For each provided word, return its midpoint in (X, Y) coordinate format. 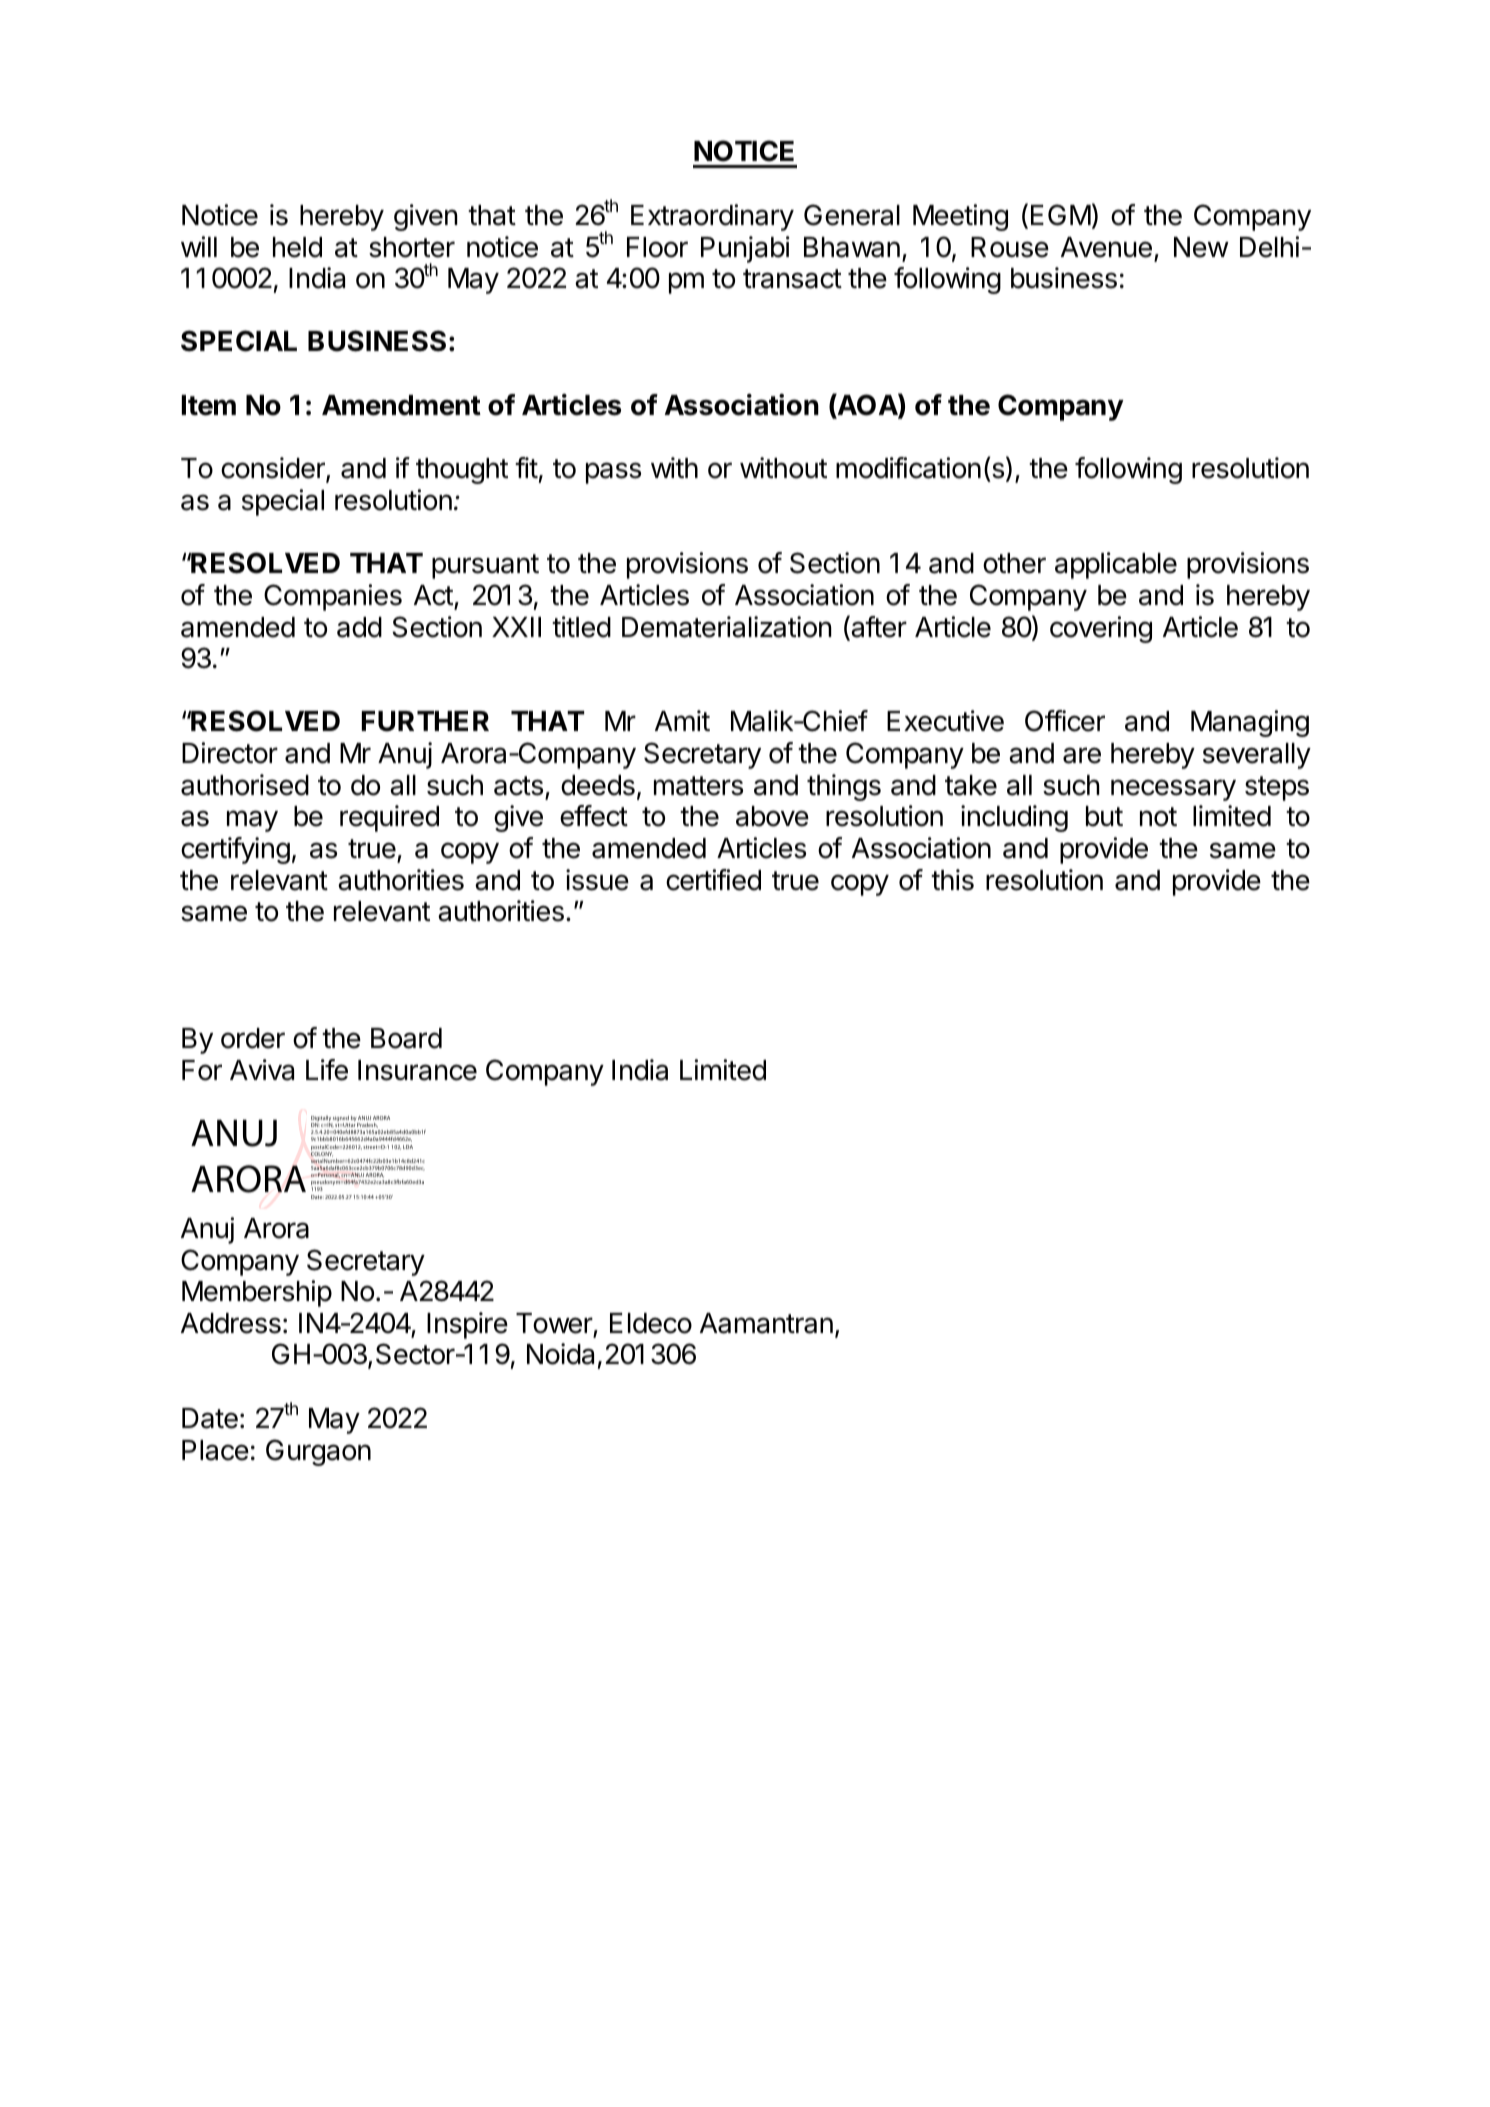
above (772, 816)
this (952, 880)
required (389, 818)
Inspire (467, 1325)
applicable (1116, 565)
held (297, 247)
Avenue (1106, 247)
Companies (333, 597)
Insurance (417, 1070)
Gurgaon (318, 1452)
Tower (554, 1323)
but (1104, 816)
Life (327, 1070)
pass (613, 473)
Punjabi (745, 249)
